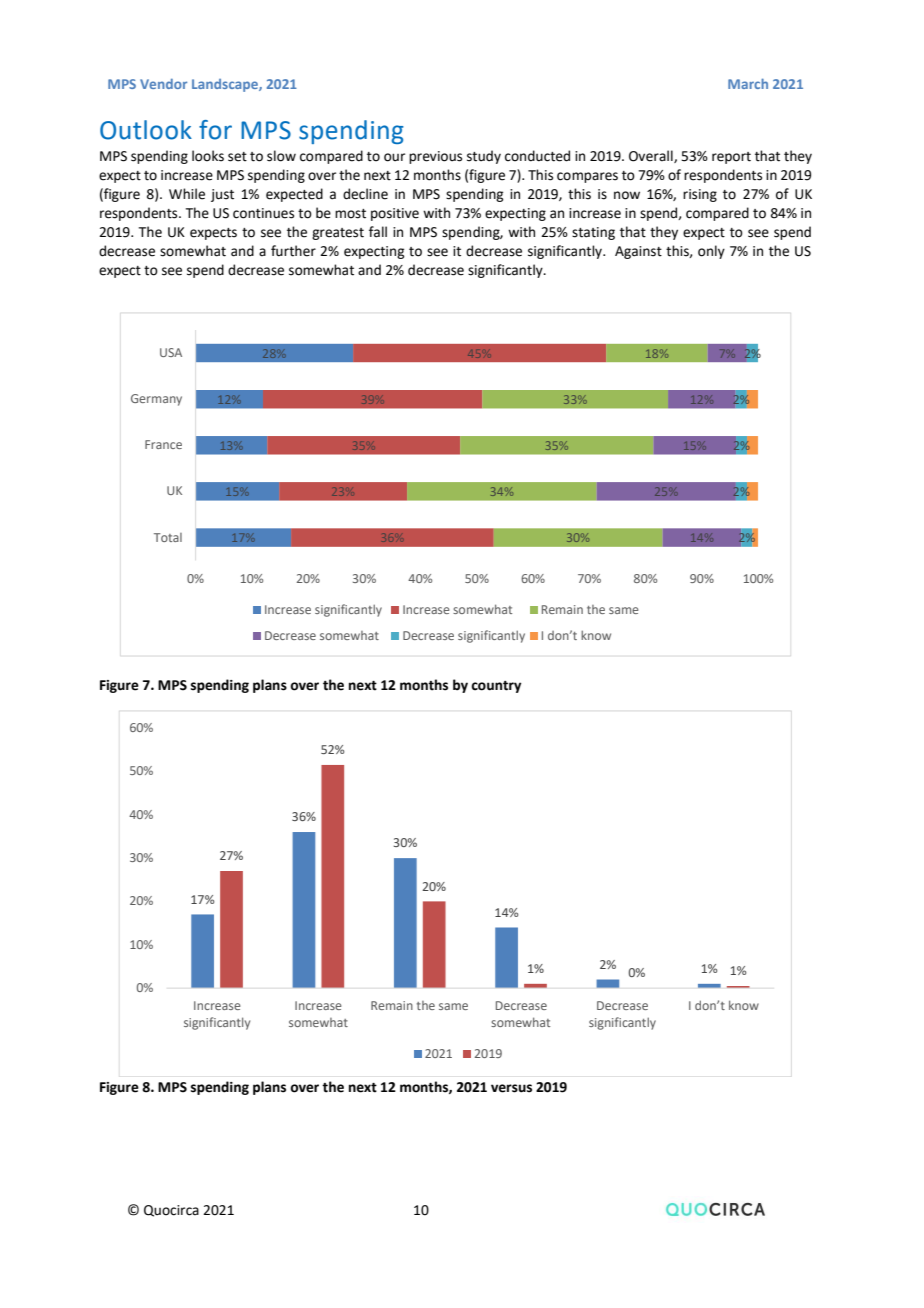 This image has width=924, height=1308. What do you see at coordinates (163, 444) in the image?
I see `France` at bounding box center [163, 444].
